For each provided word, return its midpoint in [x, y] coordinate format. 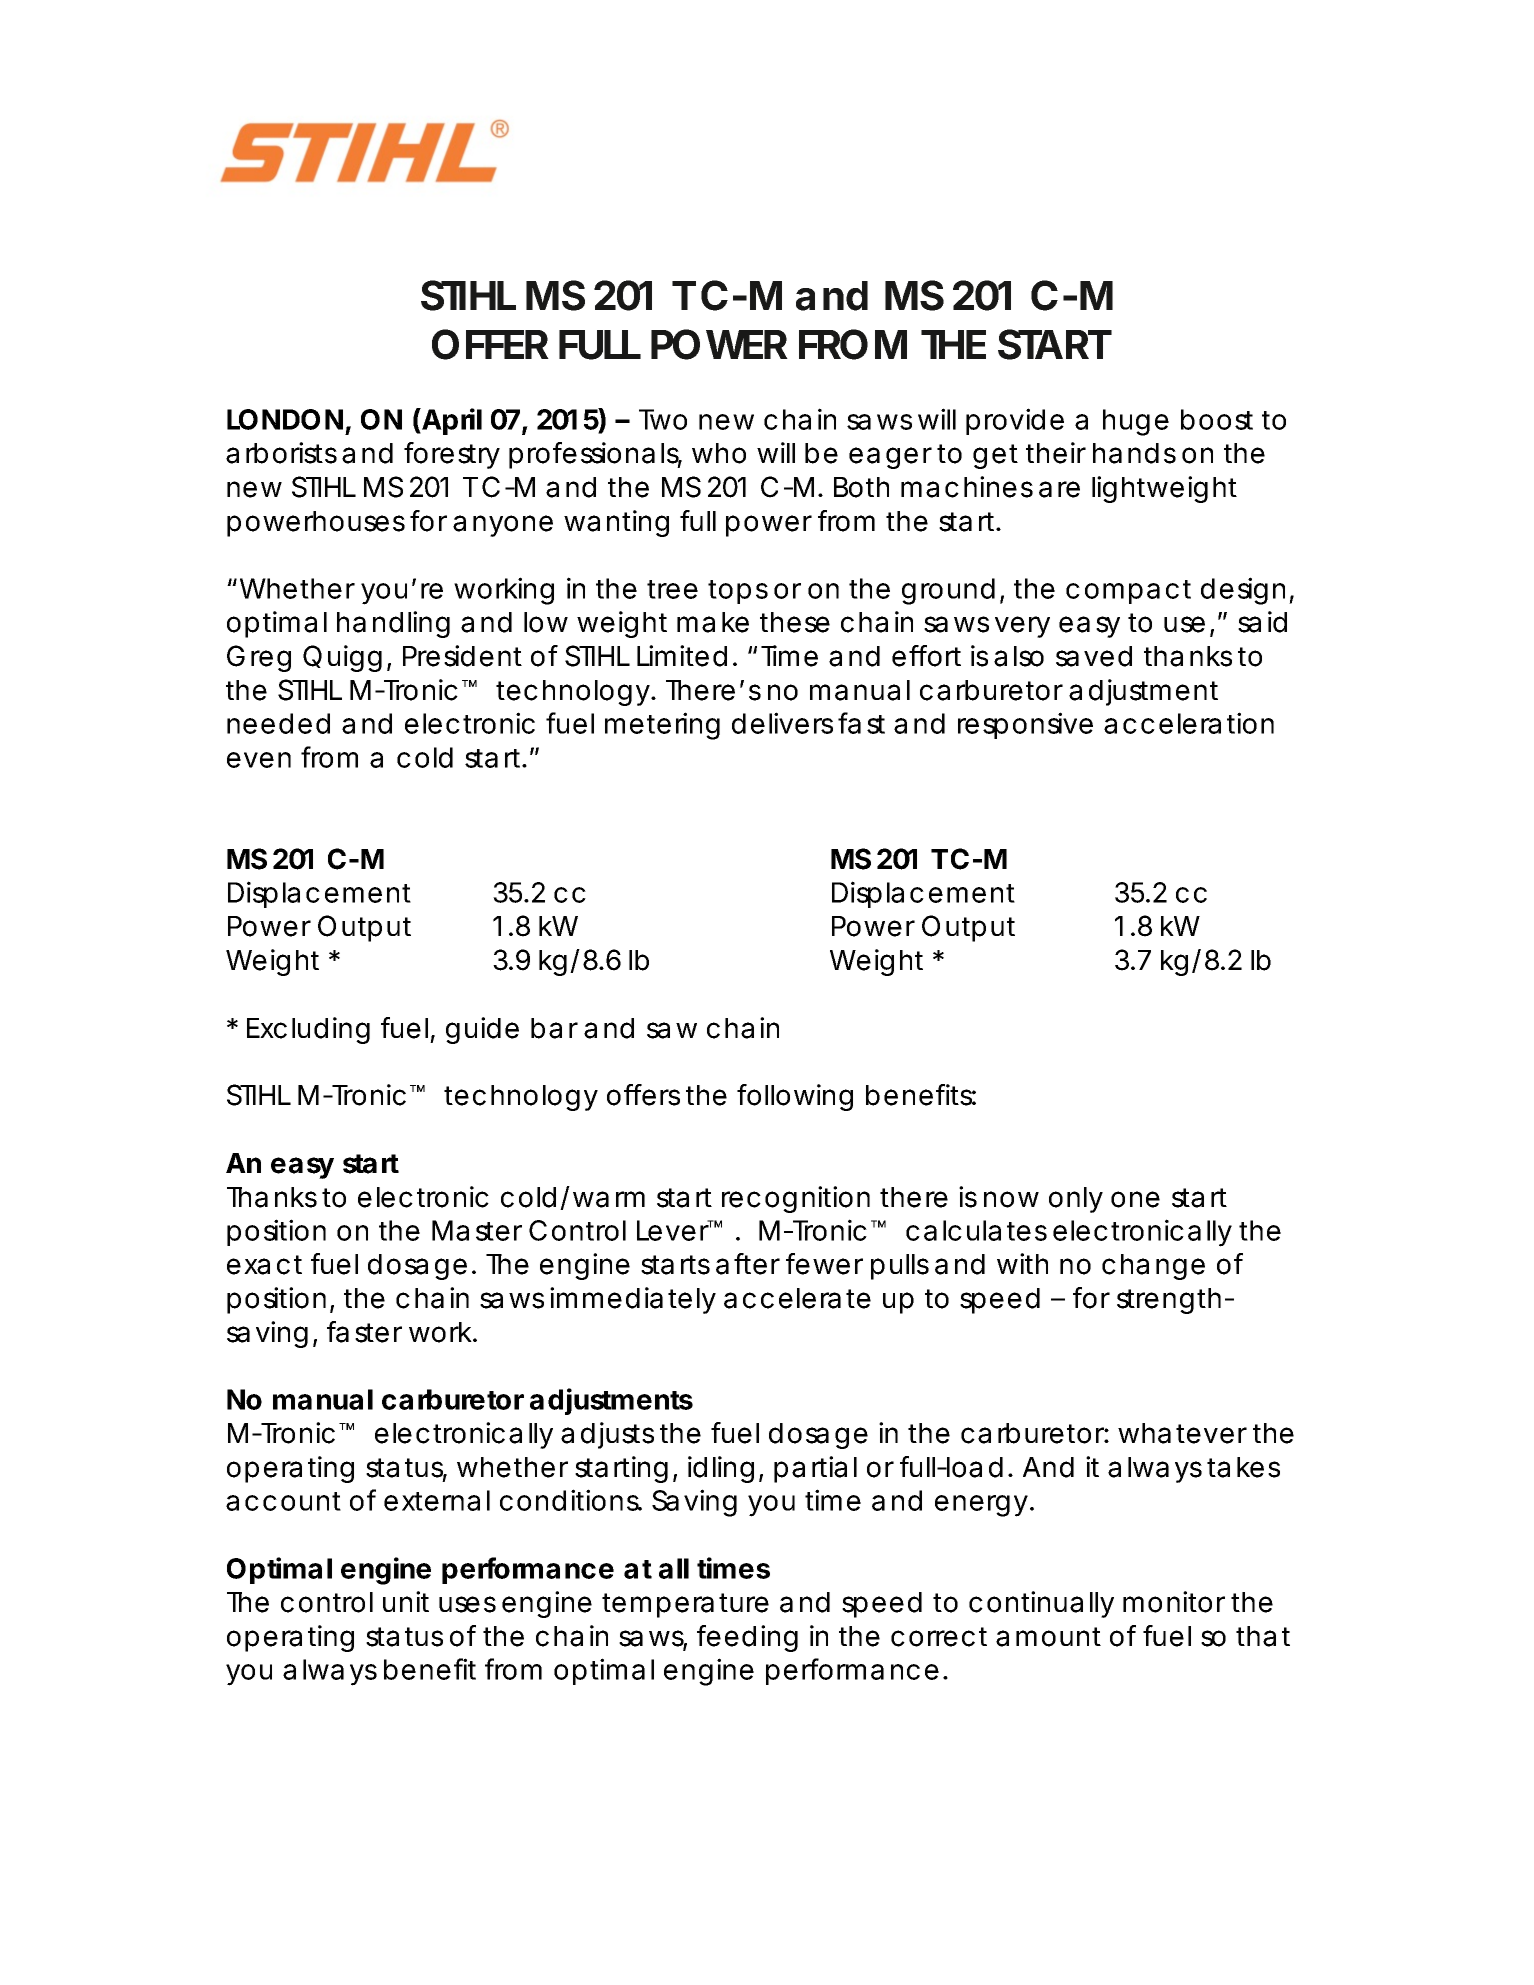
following [795, 1097]
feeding [747, 1638]
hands [1134, 453]
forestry [452, 455]
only [1076, 1200]
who [719, 453]
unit [406, 1601]
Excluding [308, 1030]
